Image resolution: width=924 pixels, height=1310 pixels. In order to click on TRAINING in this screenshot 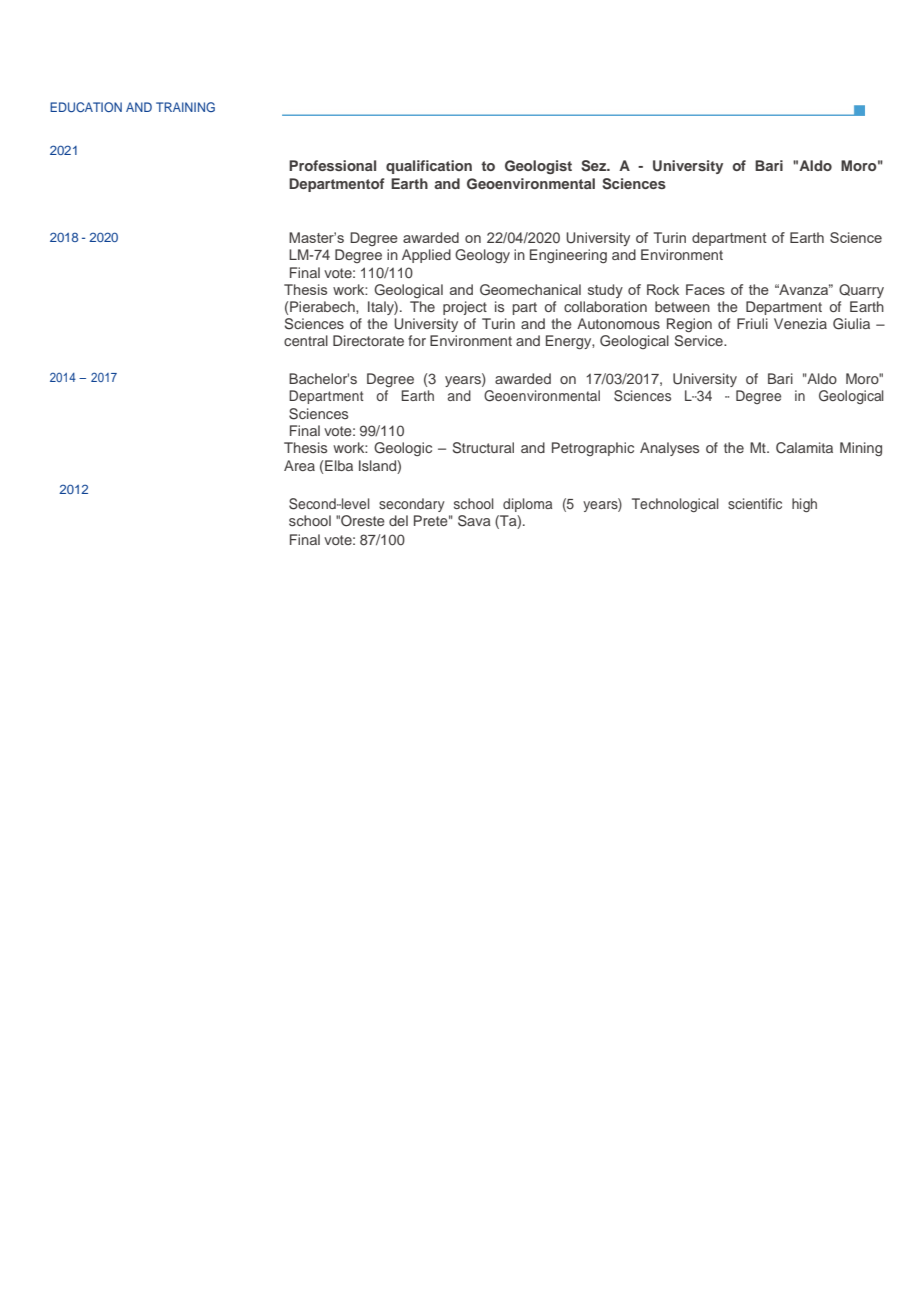, I will do `click(185, 107)`.
